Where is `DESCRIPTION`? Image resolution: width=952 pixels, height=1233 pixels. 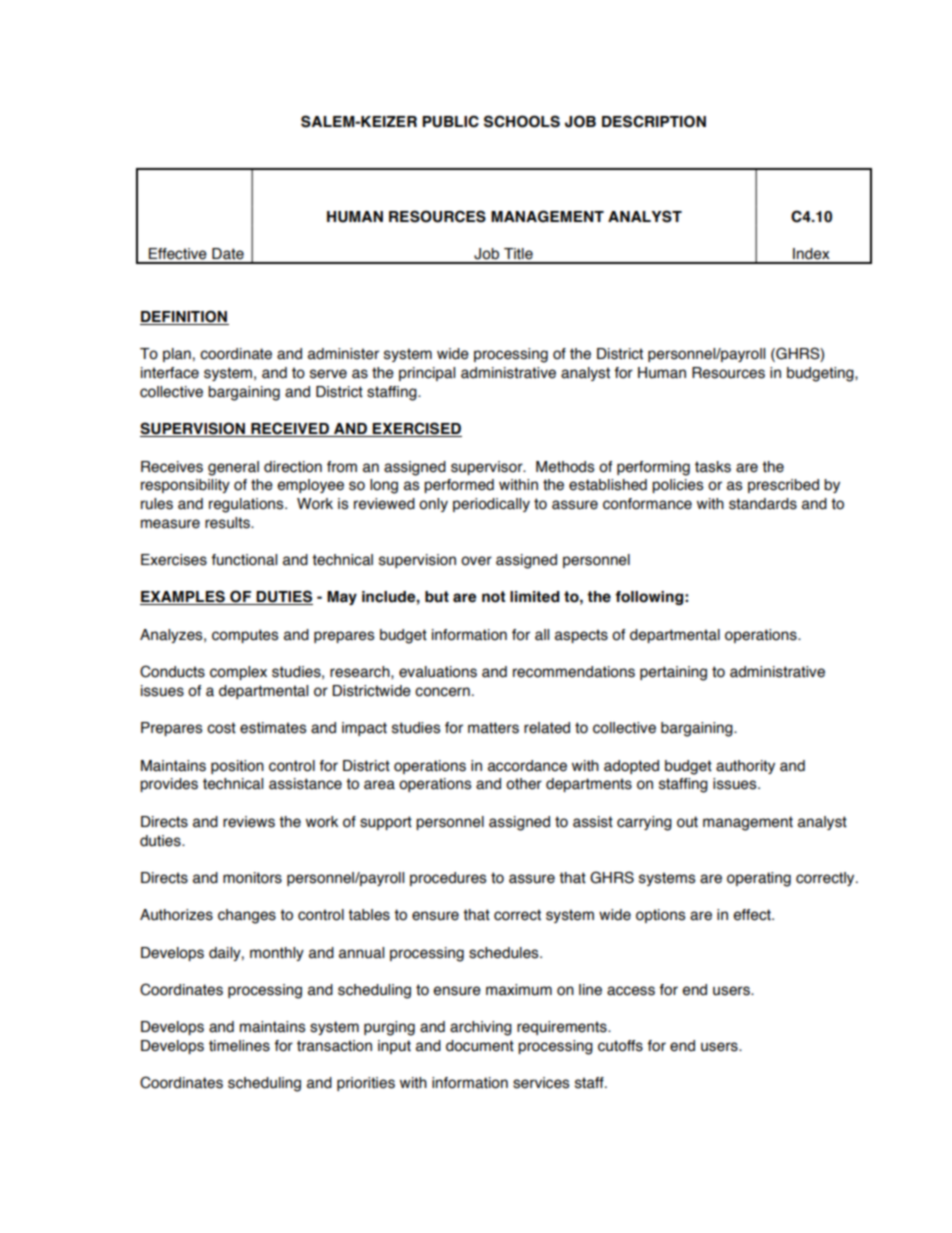 DESCRIPTION is located at coordinates (654, 121).
